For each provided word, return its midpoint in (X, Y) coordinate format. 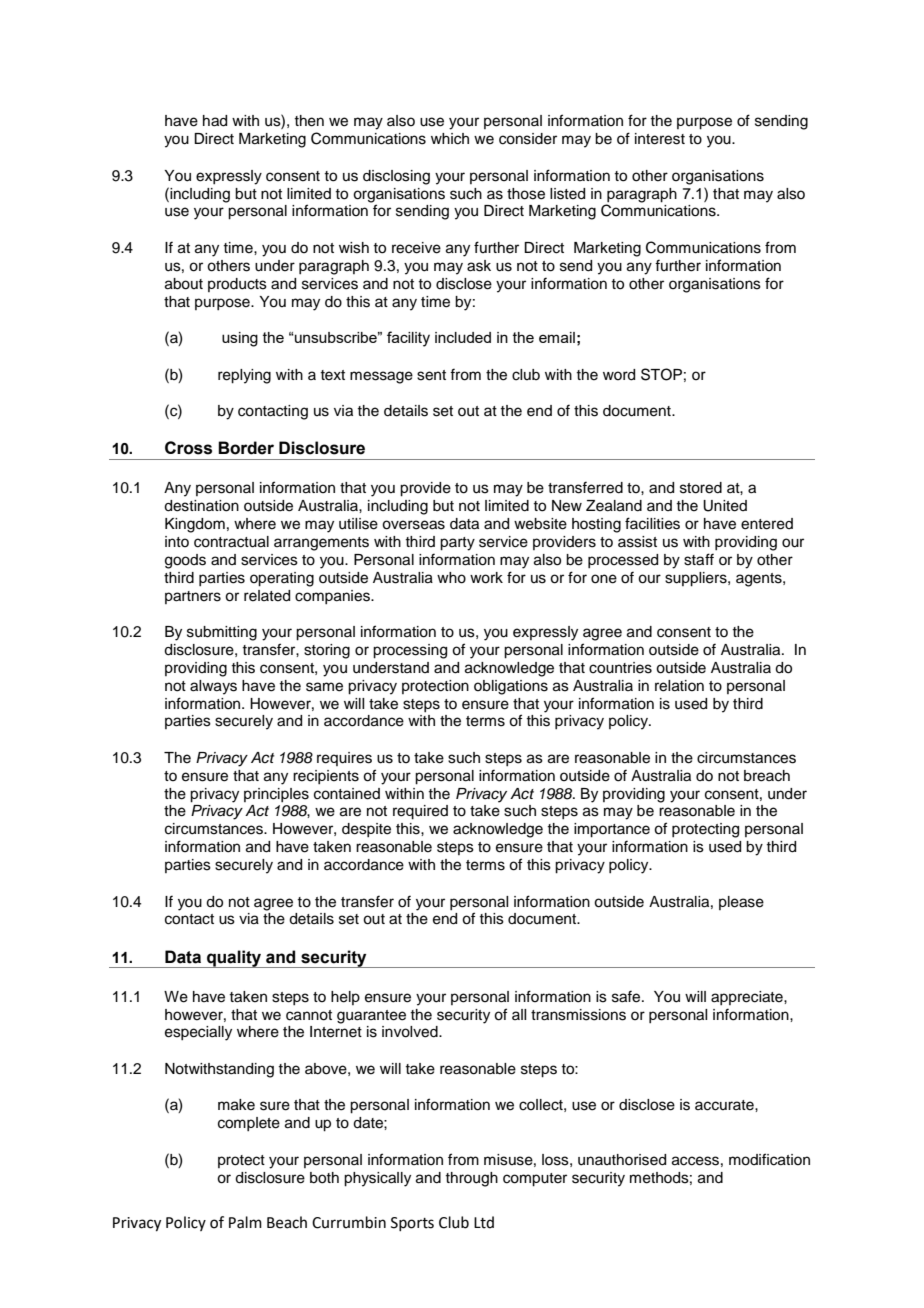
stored (701, 488)
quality (234, 959)
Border (246, 448)
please (741, 903)
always (213, 687)
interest (660, 139)
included (463, 337)
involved (411, 1032)
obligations (511, 687)
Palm (245, 1222)
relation (679, 686)
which (450, 139)
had (215, 121)
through (471, 1179)
